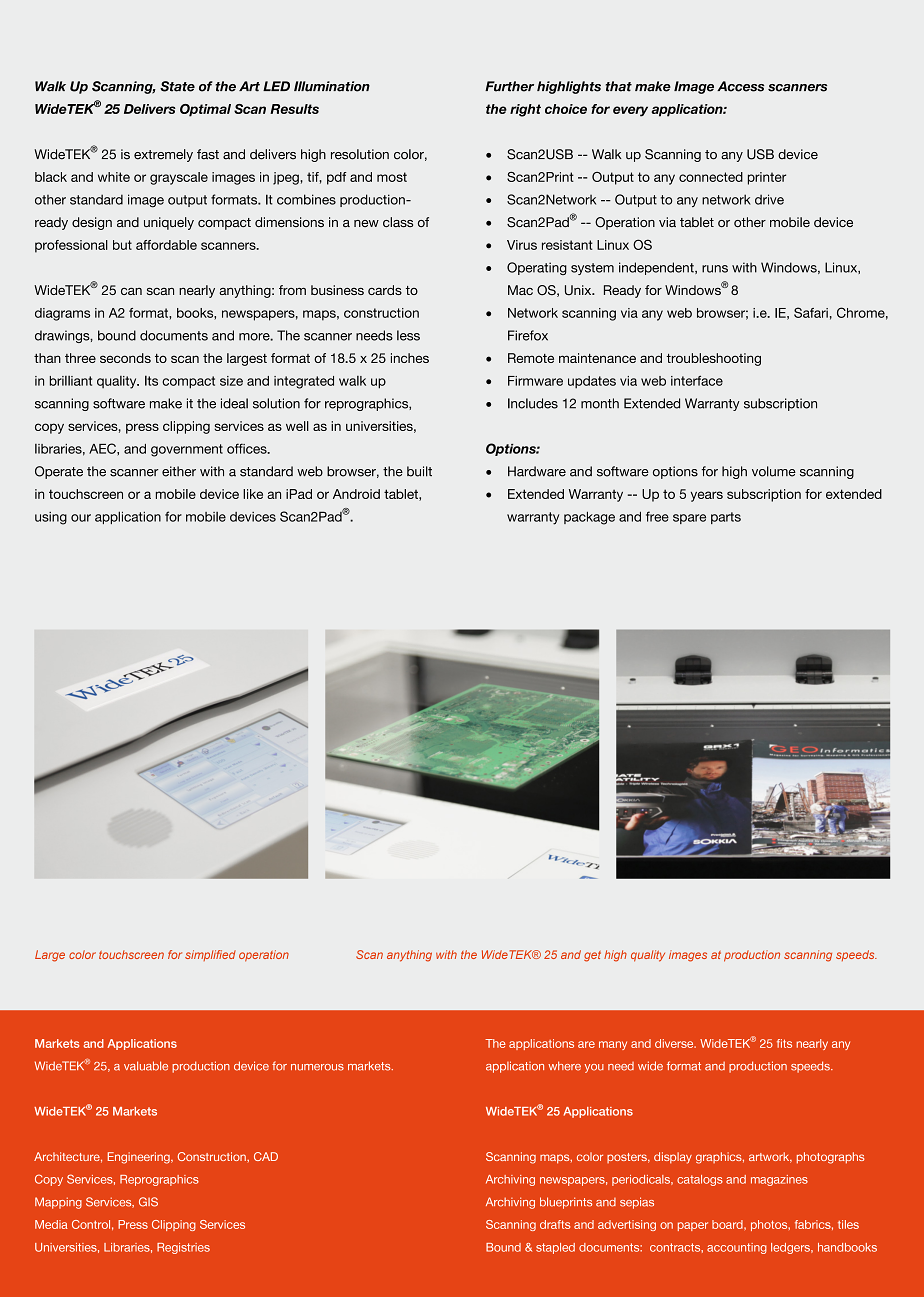 Image resolution: width=924 pixels, height=1297 pixels. Describe the element at coordinates (419, 471) in the page. I see `built` at that location.
